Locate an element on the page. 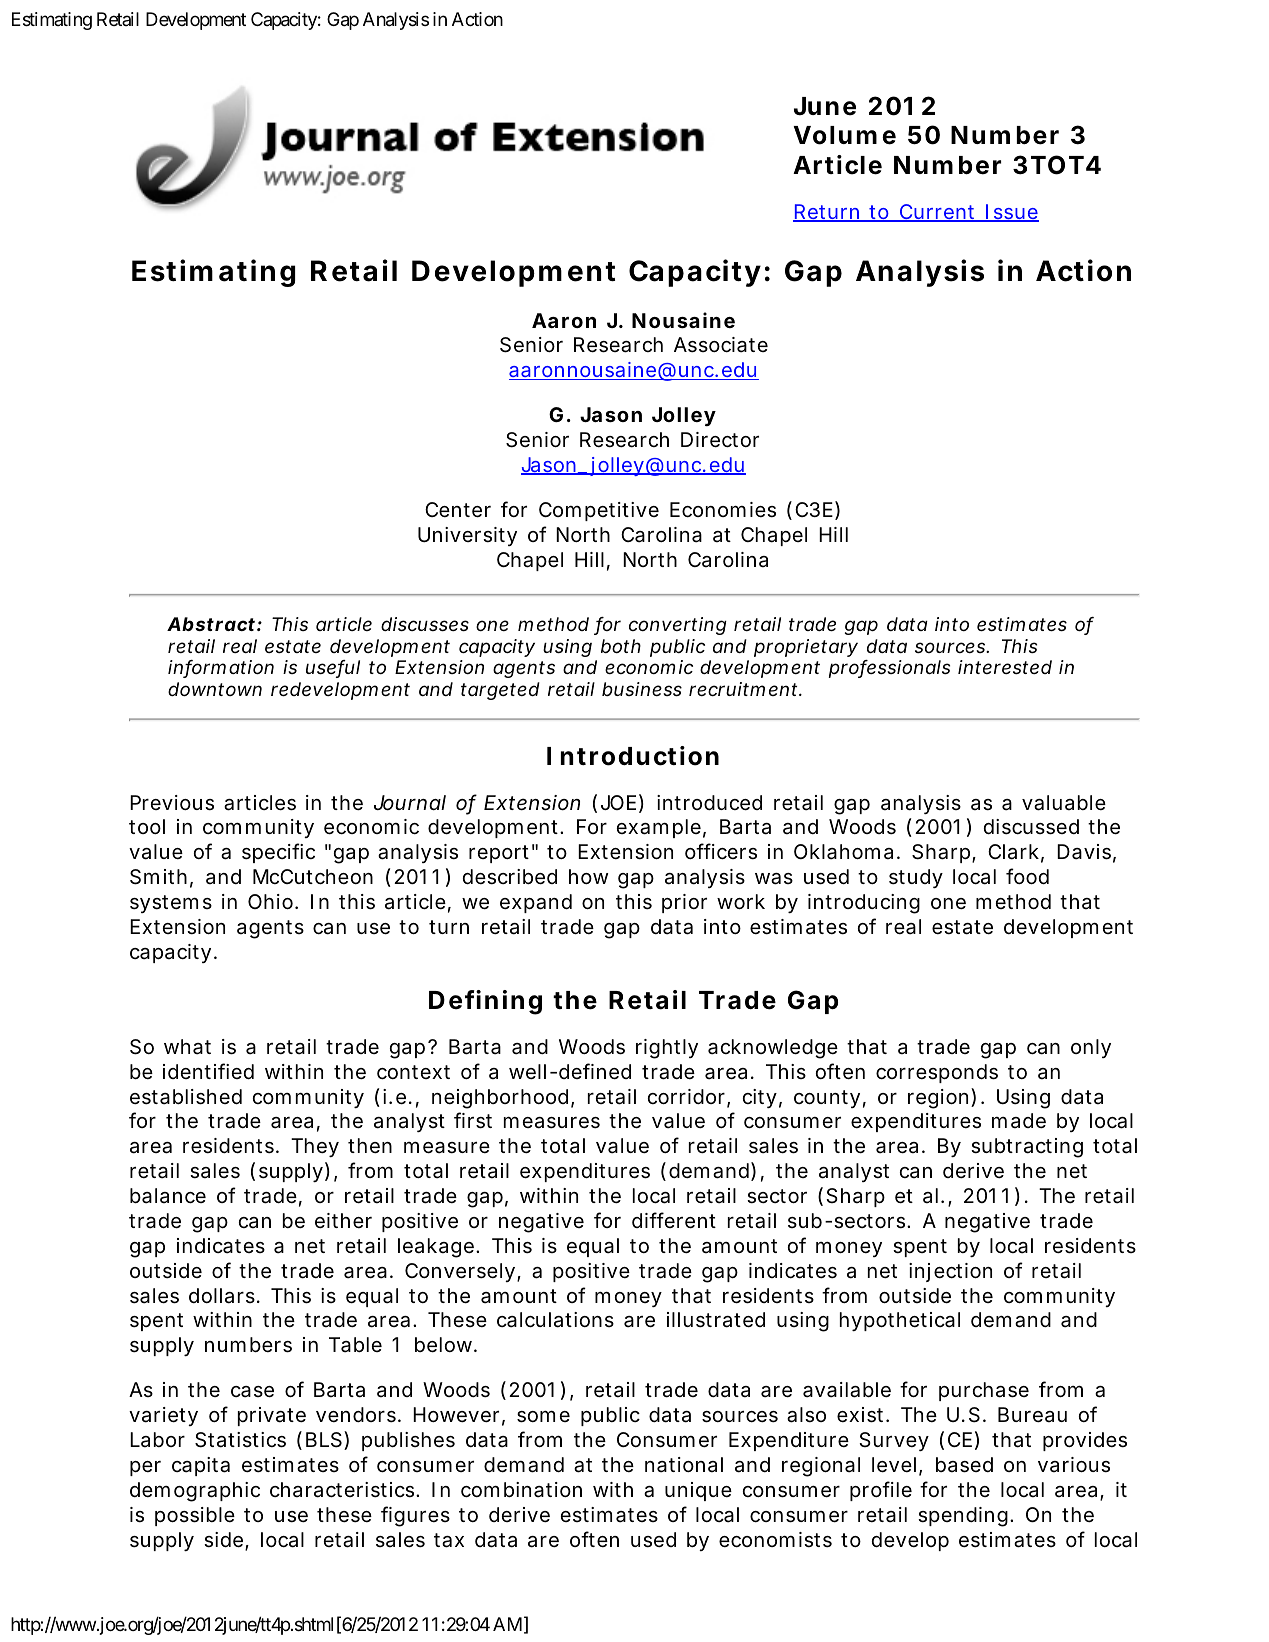 The image size is (1269, 1642). Center is located at coordinates (458, 510).
